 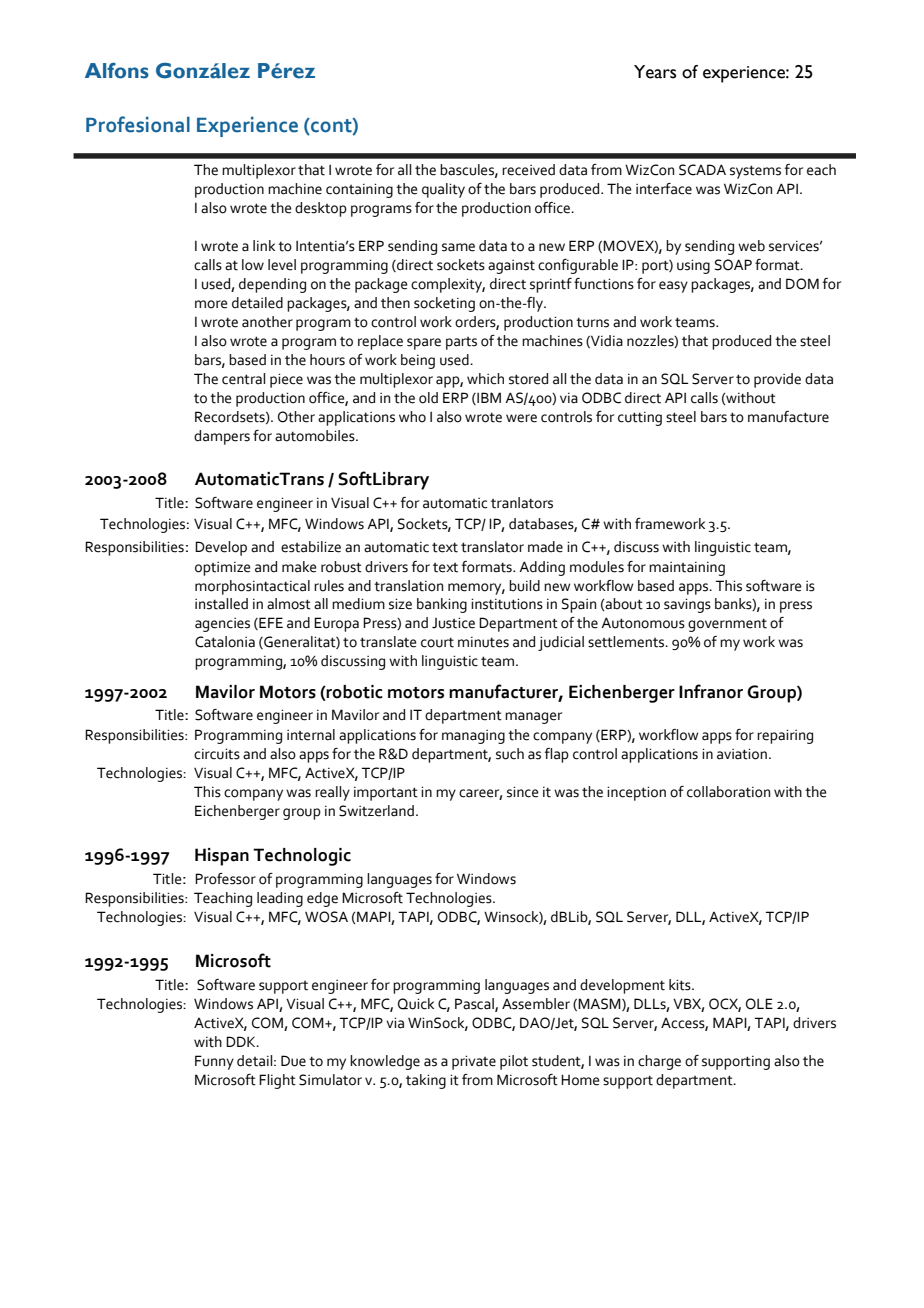 What do you see at coordinates (293, 1061) in the image?
I see `Due` at bounding box center [293, 1061].
